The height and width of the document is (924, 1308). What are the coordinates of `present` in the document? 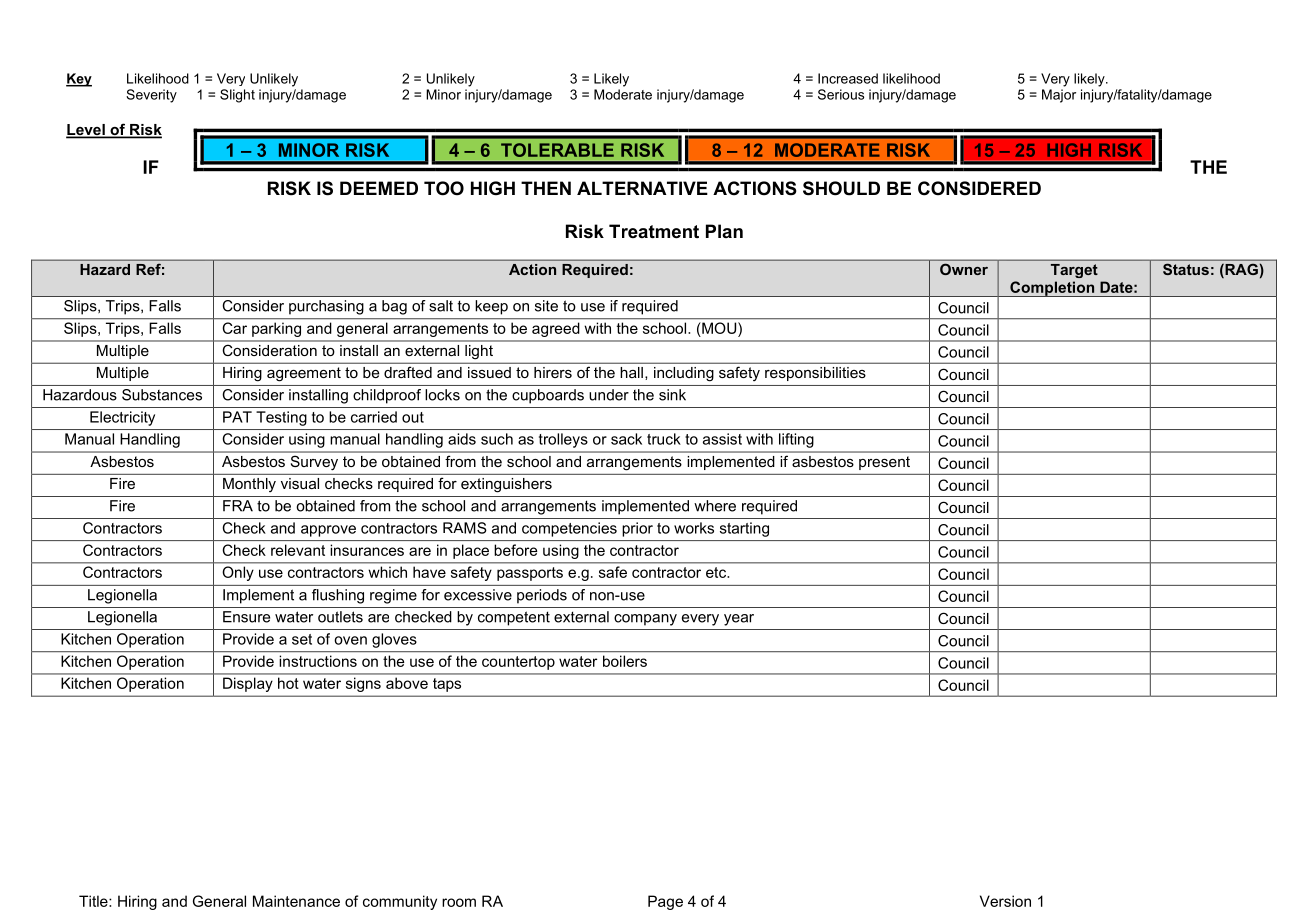 It's located at (884, 463).
